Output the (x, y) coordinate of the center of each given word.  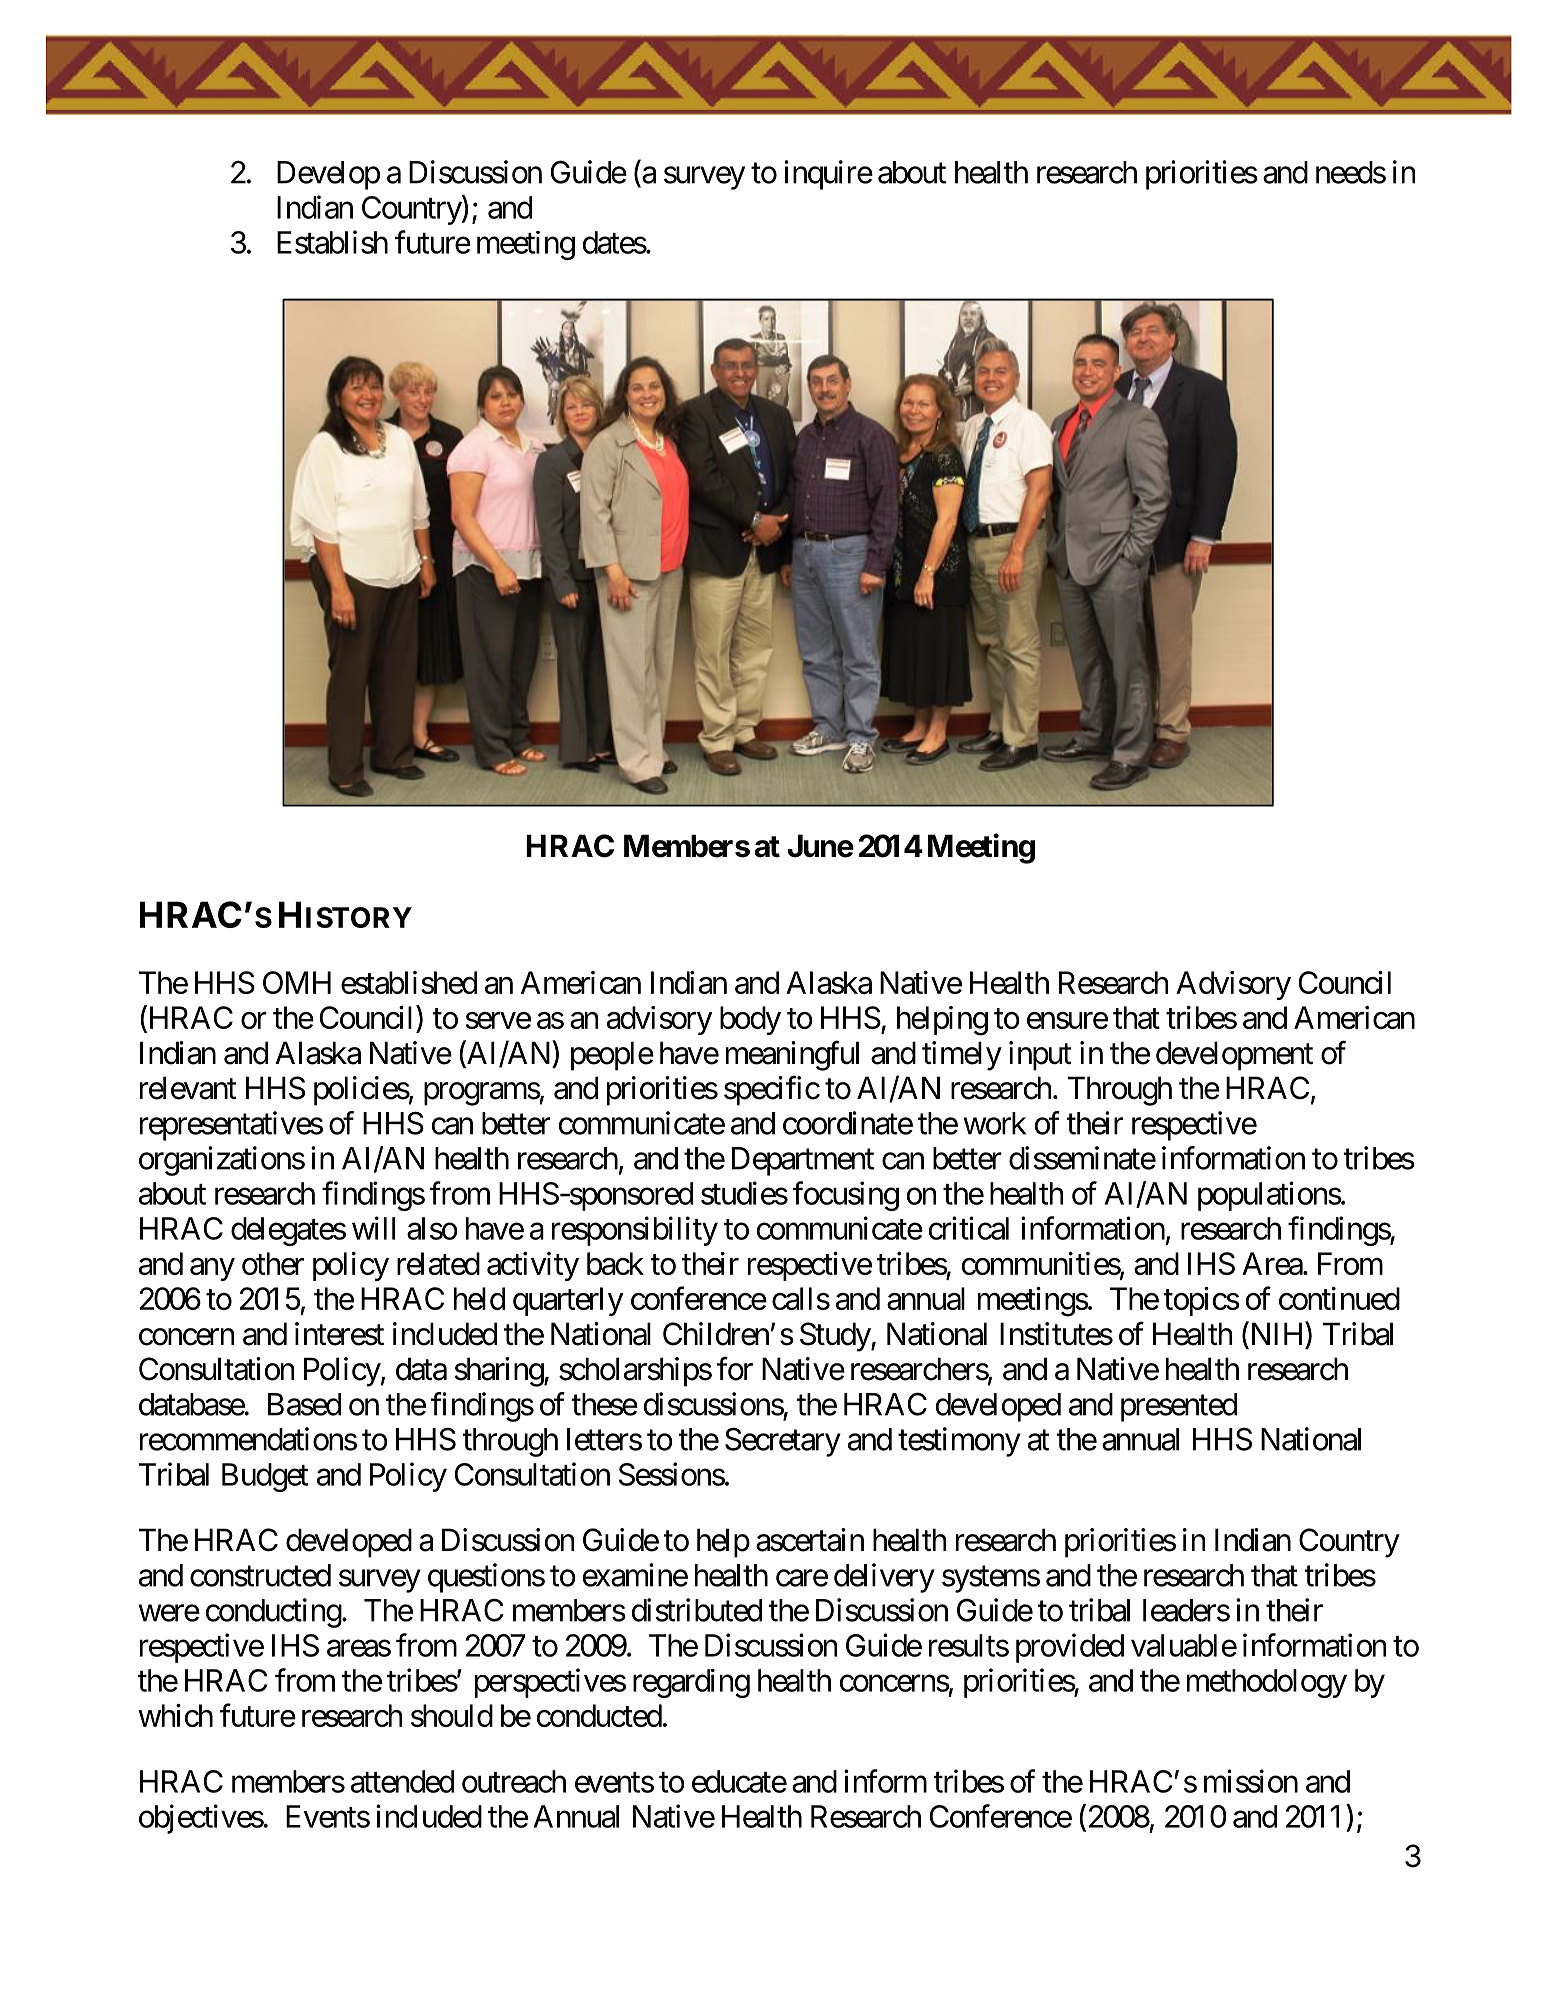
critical (969, 1228)
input (1040, 1056)
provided (1070, 1648)
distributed (697, 1610)
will (373, 1228)
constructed (260, 1575)
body (750, 1020)
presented (1179, 1407)
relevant (188, 1088)
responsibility (635, 1231)
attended (402, 1781)
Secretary (783, 1442)
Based (304, 1404)
